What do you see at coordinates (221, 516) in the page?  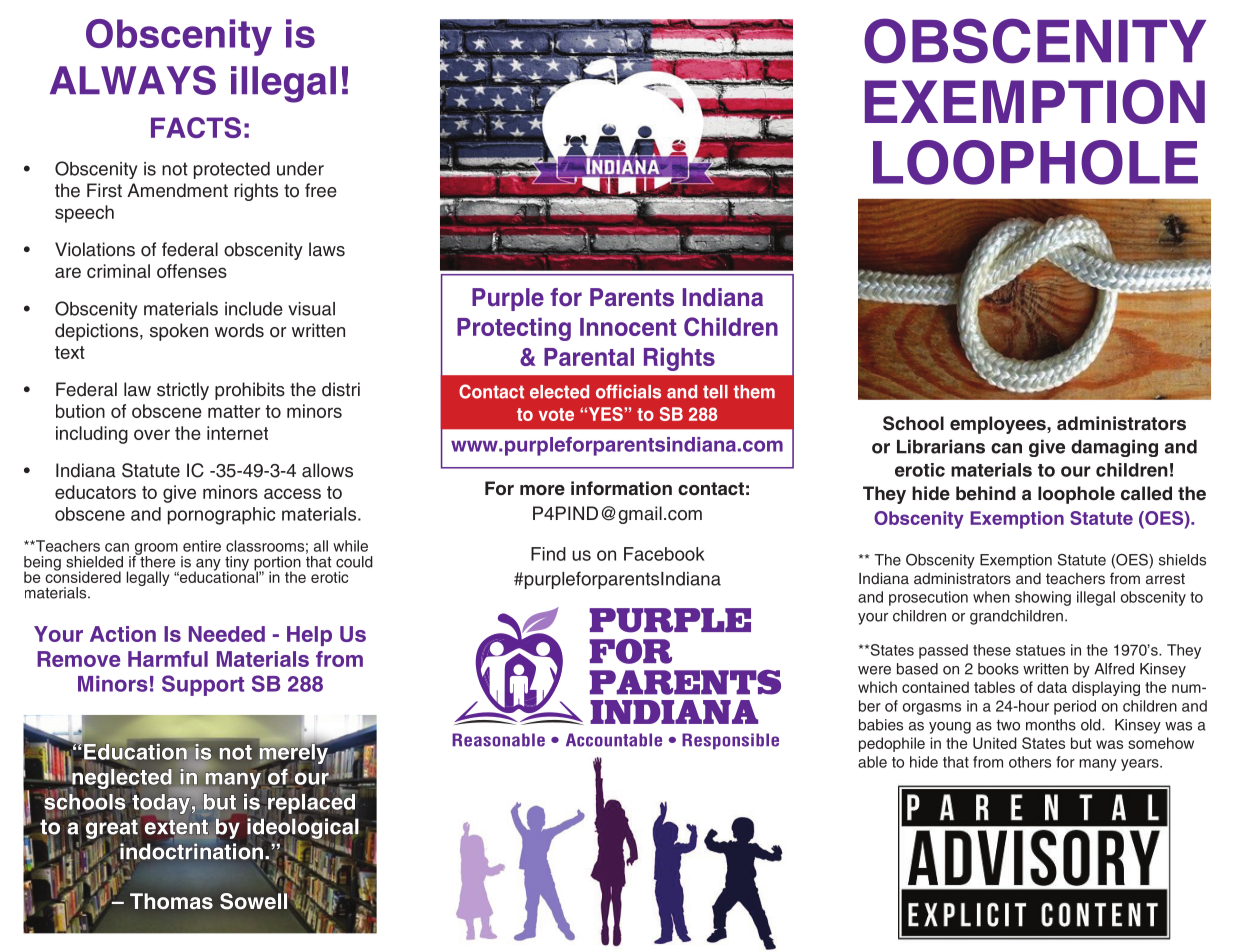 I see `pornographic` at bounding box center [221, 516].
